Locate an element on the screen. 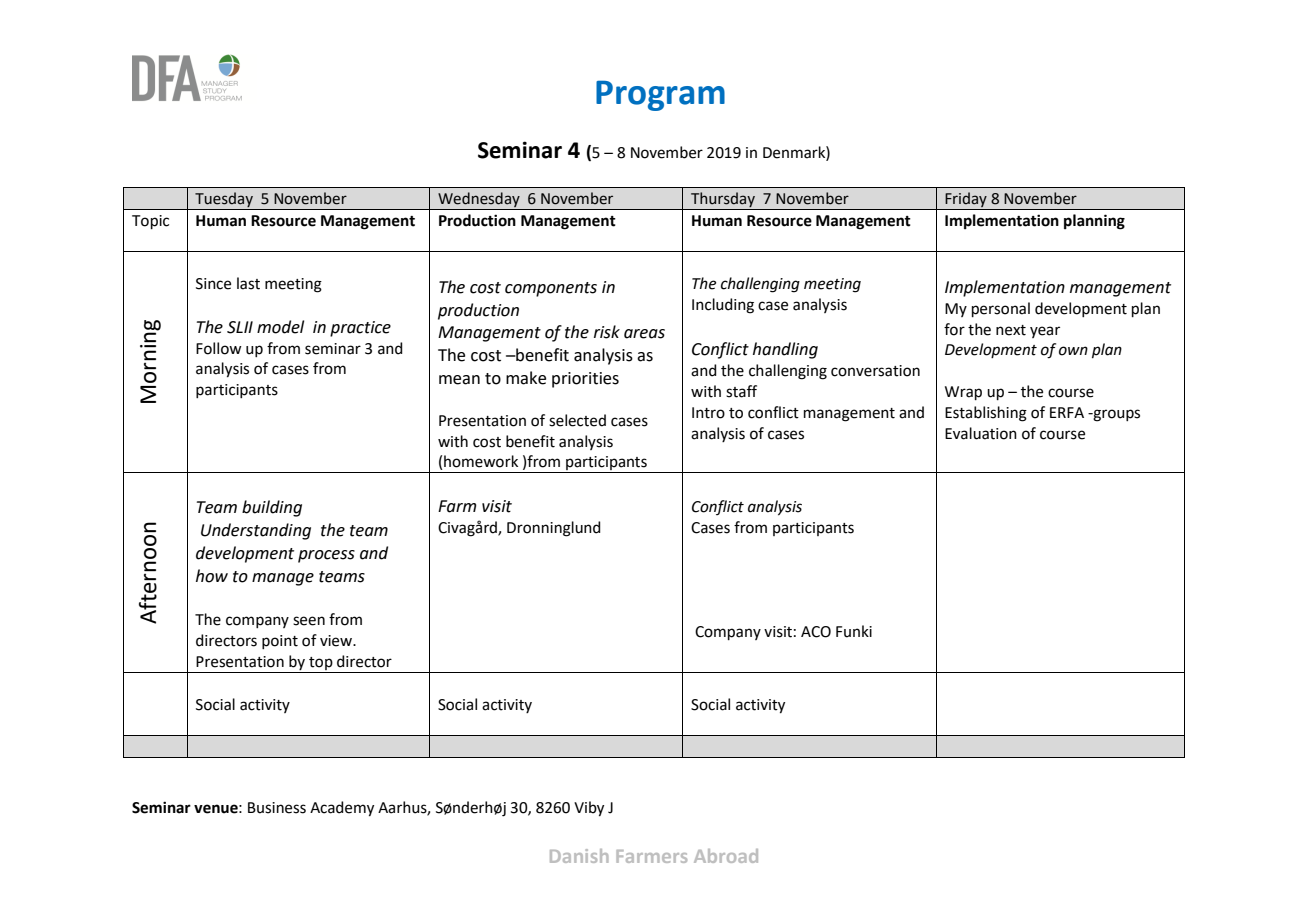  Danish is located at coordinates (579, 856).
